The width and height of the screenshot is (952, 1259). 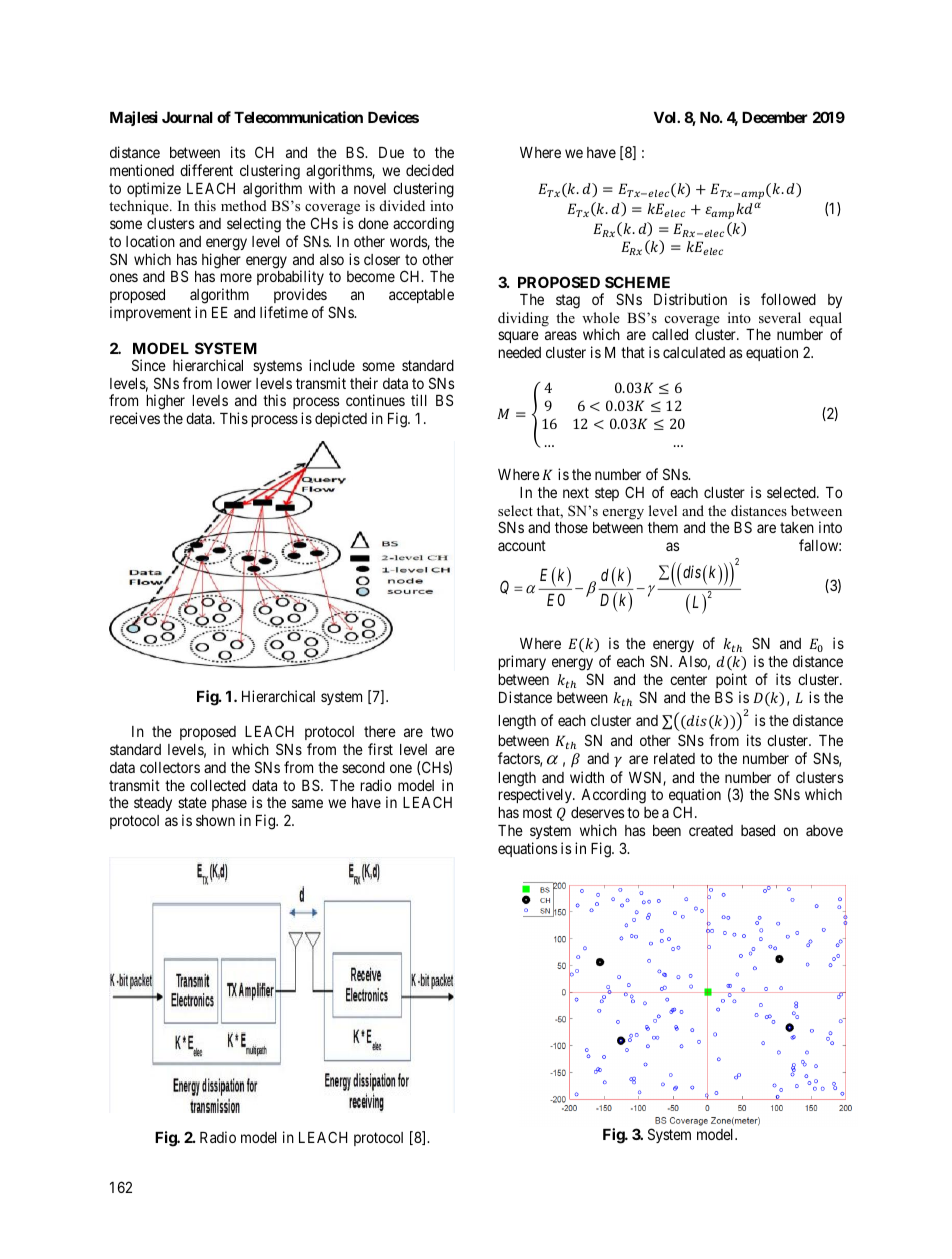 What do you see at coordinates (187, 117) in the screenshot?
I see `Journal` at bounding box center [187, 117].
